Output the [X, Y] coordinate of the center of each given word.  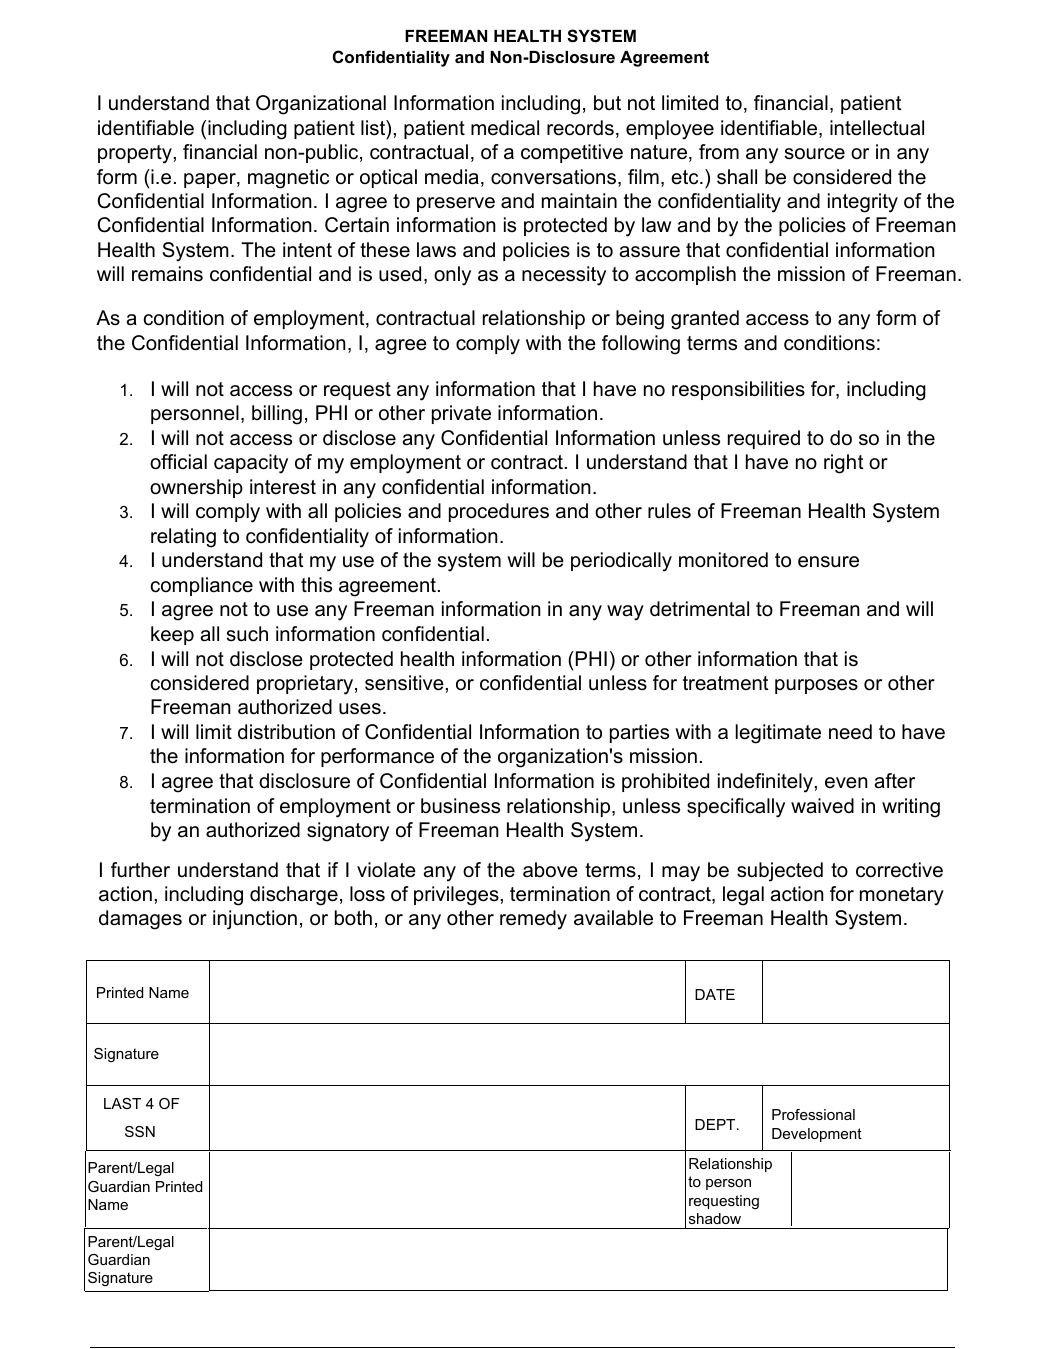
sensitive [404, 683]
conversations [555, 178]
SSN [140, 1131]
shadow [715, 1218]
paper [211, 180]
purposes [816, 686]
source [815, 154]
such [247, 634]
